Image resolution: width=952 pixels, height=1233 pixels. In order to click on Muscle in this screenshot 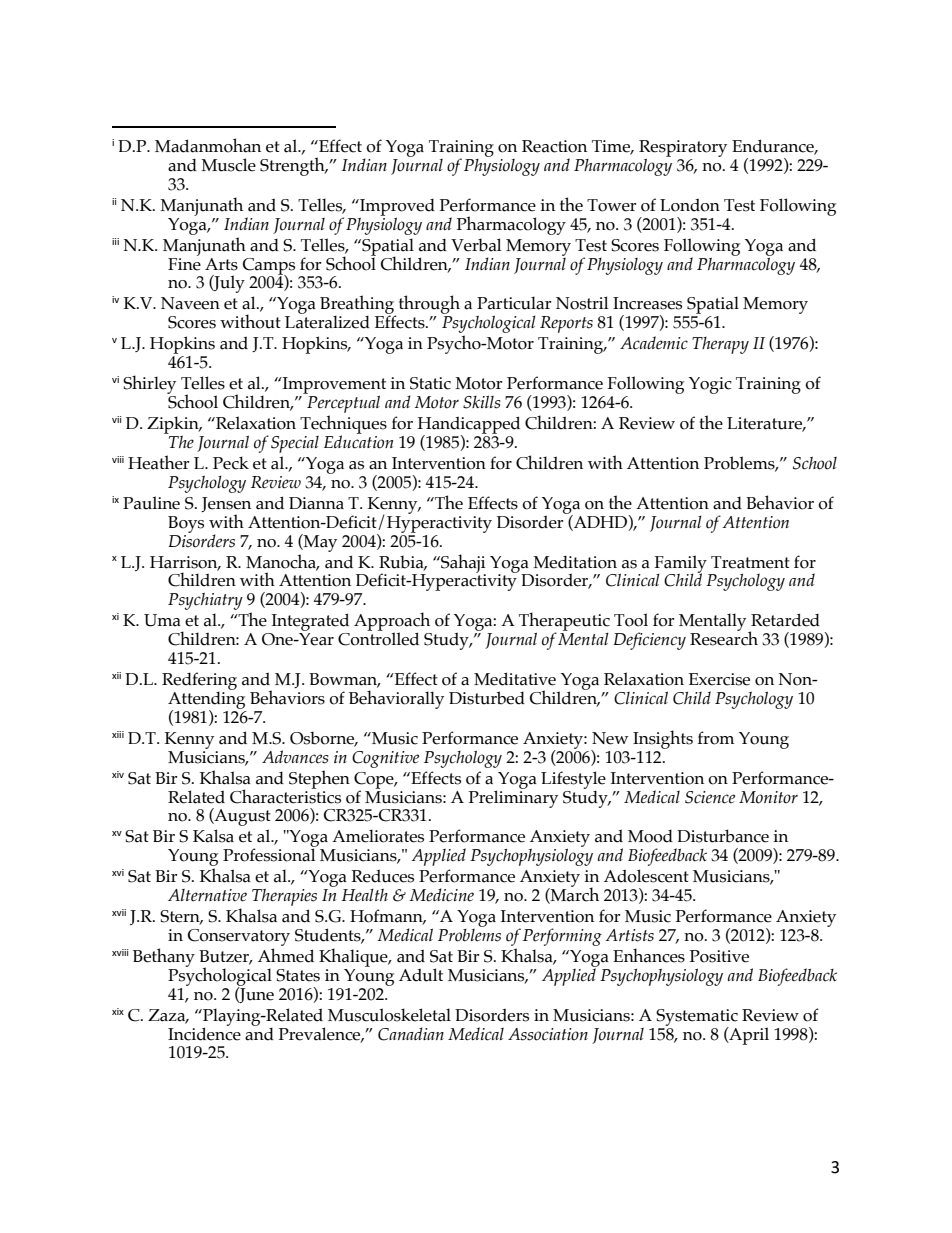, I will do `click(228, 165)`.
